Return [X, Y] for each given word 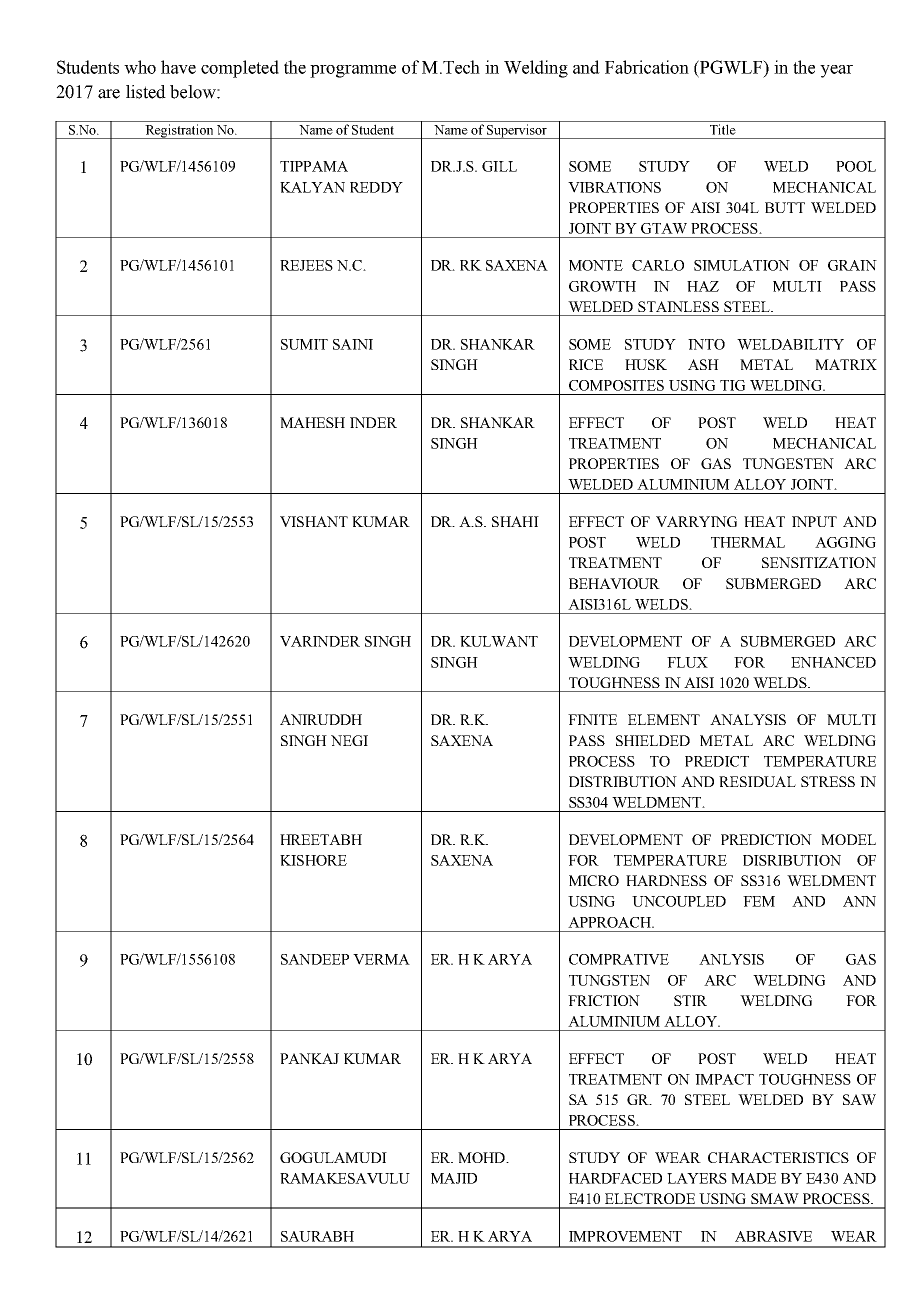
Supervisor [517, 131]
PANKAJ [309, 1058]
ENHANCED [833, 662]
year [836, 71]
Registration [179, 131]
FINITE [592, 719]
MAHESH [312, 422]
